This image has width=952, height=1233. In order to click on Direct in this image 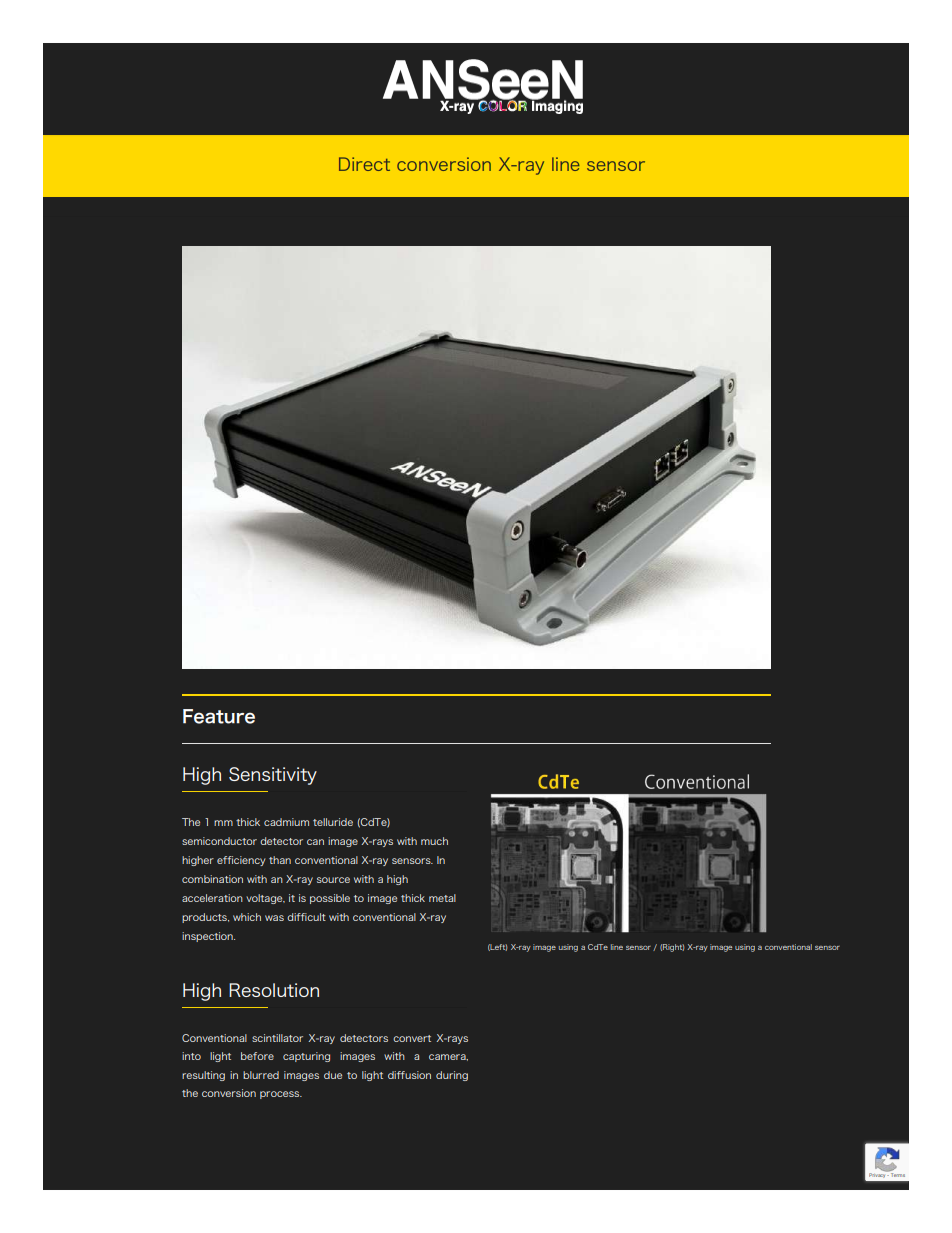, I will do `click(364, 164)`.
